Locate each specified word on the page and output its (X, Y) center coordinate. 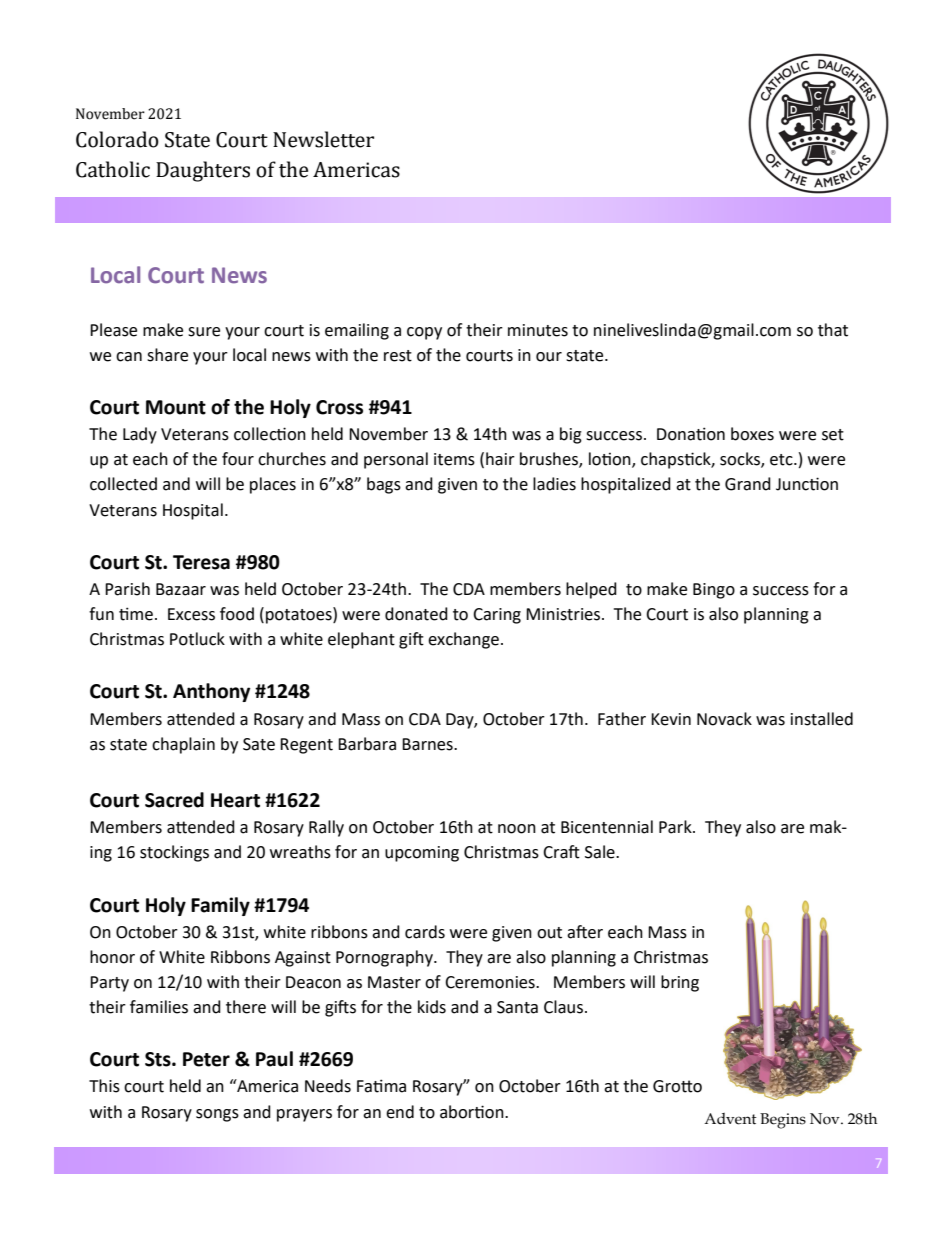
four (238, 459)
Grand (748, 484)
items (454, 459)
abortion (473, 1112)
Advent (730, 1119)
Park (676, 827)
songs (217, 1115)
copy (424, 333)
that (833, 330)
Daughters (203, 171)
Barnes (428, 744)
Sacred (174, 800)
